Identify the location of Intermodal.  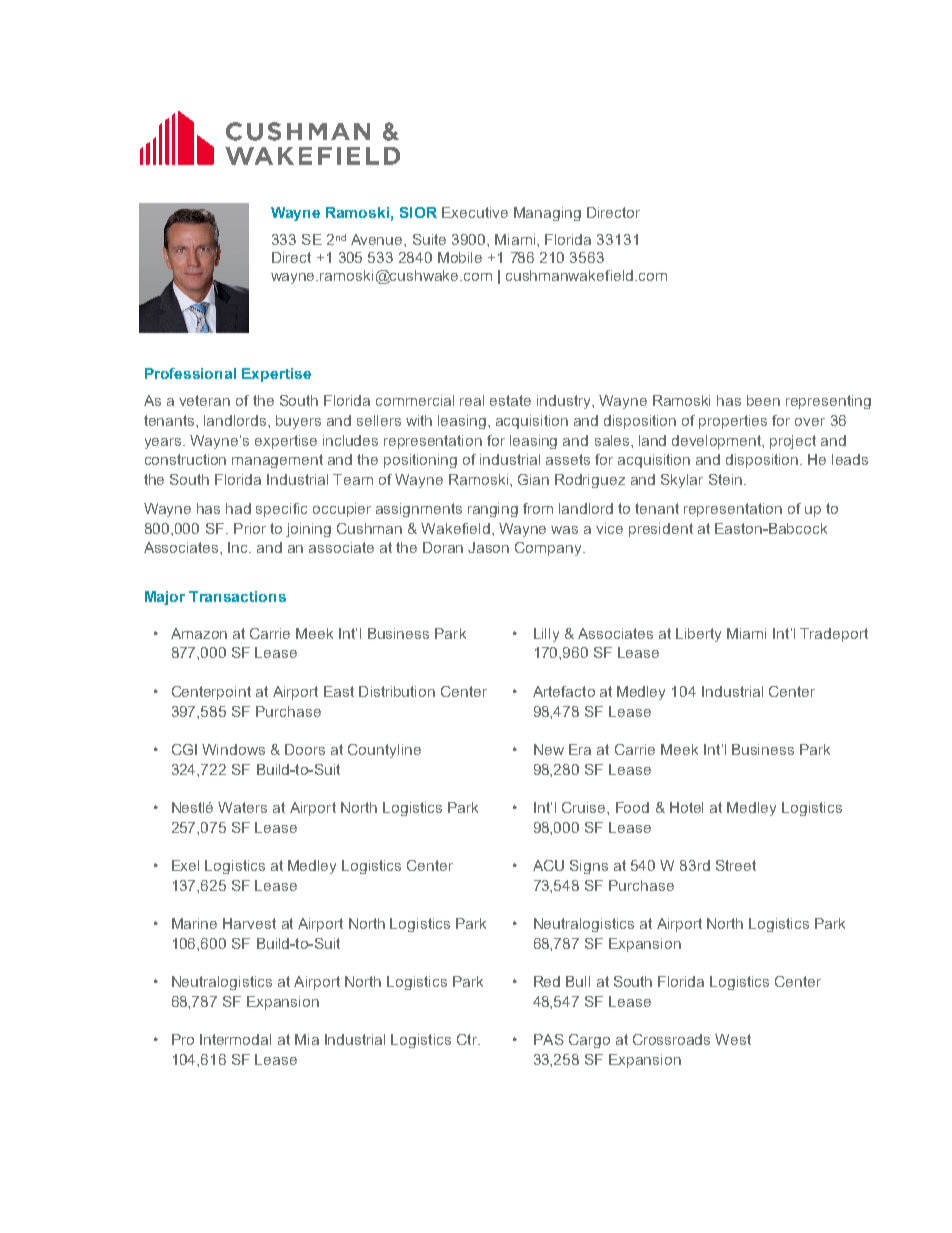
(235, 1039).
